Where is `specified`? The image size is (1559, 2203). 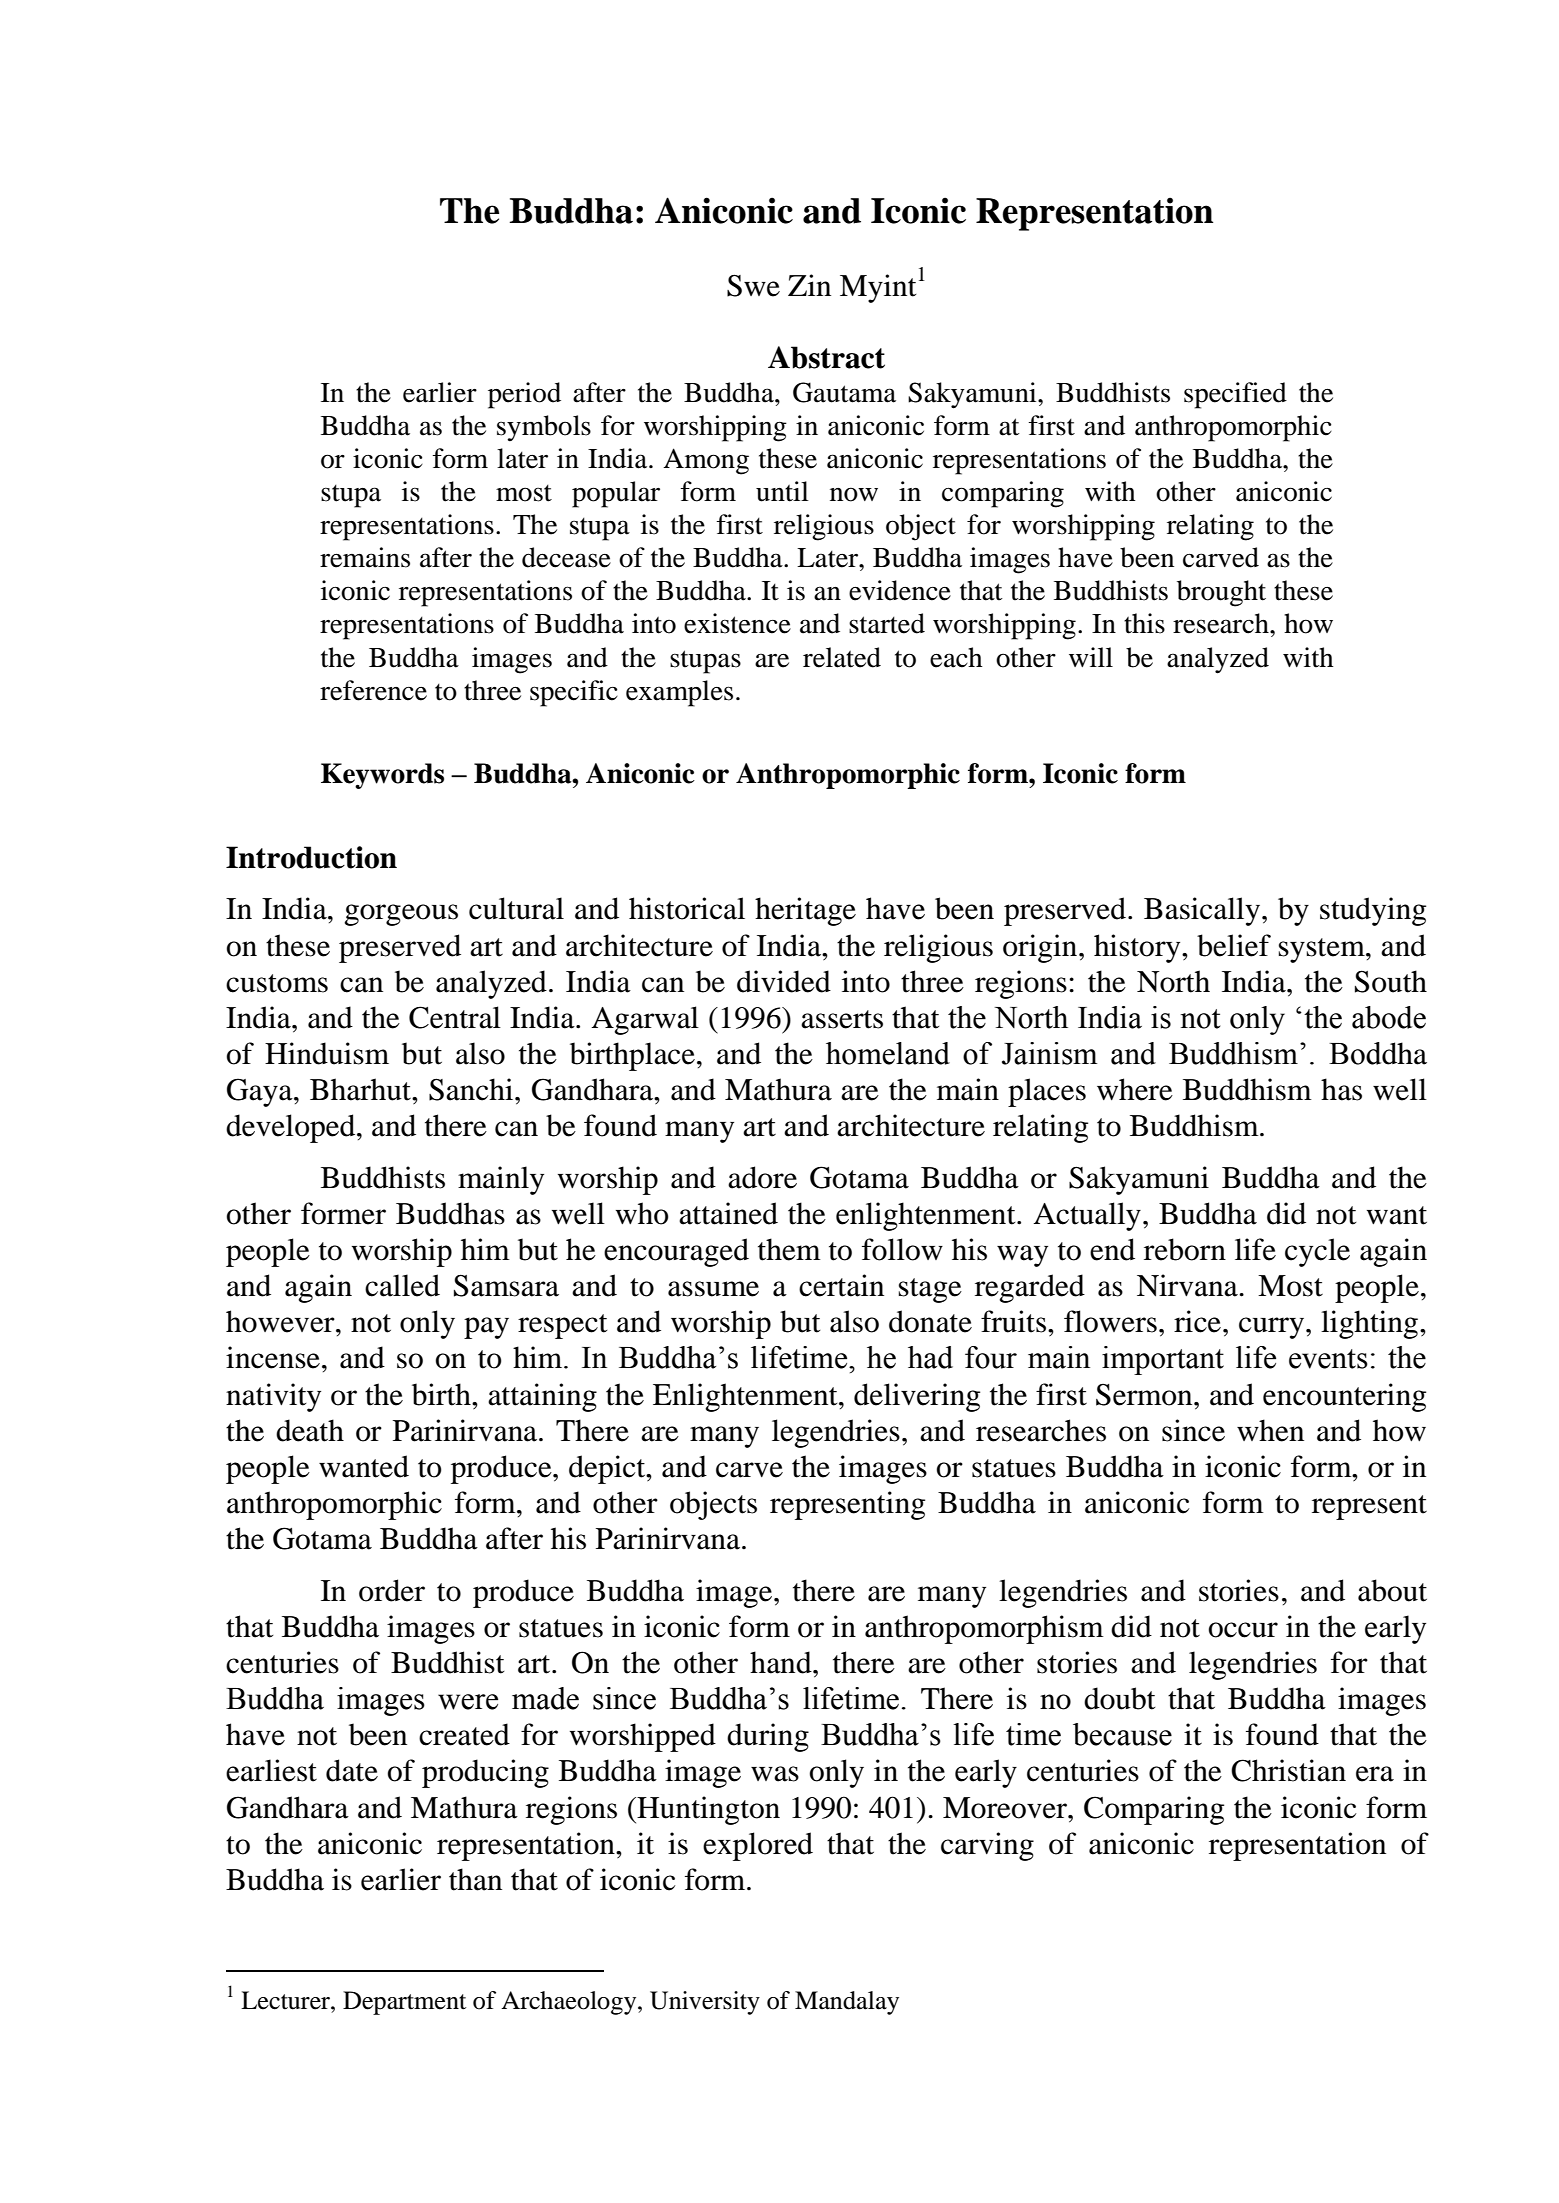
specified is located at coordinates (1235, 395).
